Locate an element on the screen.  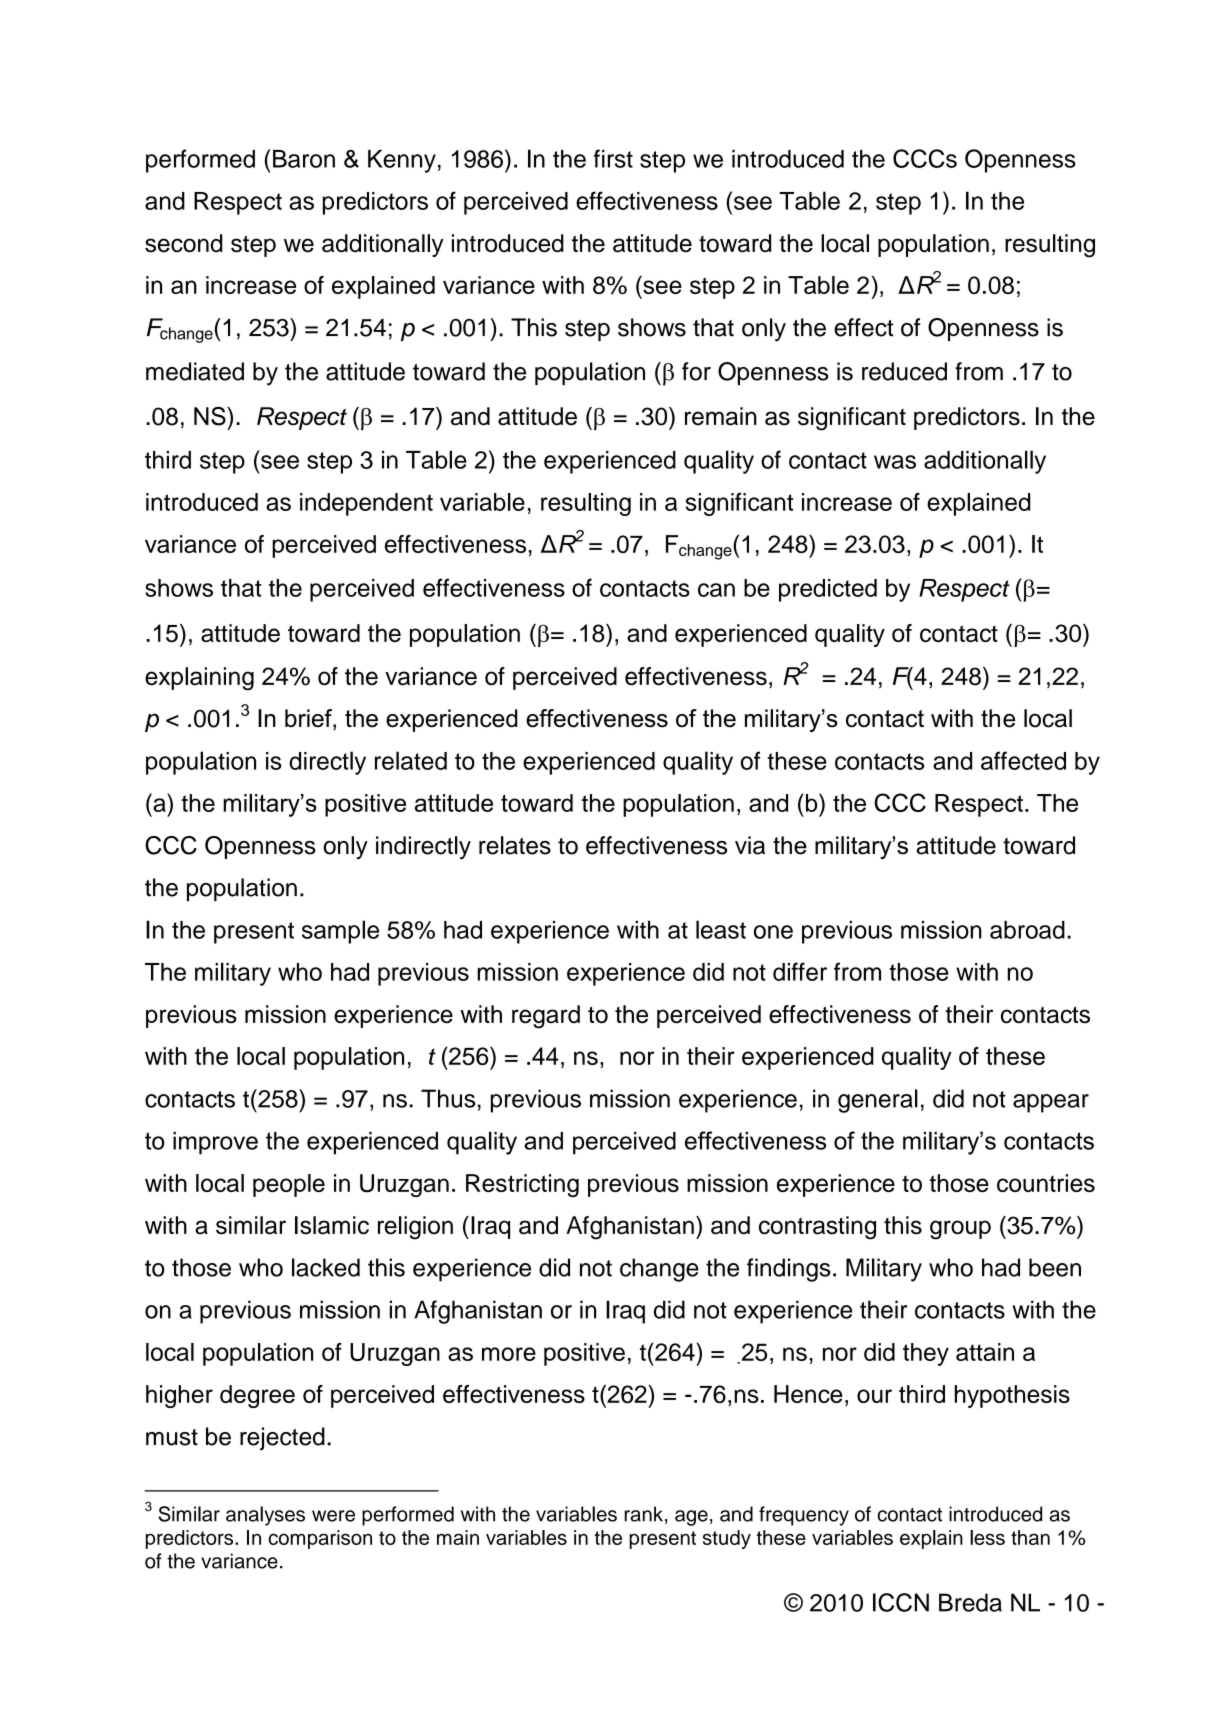
sample is located at coordinates (340, 932).
